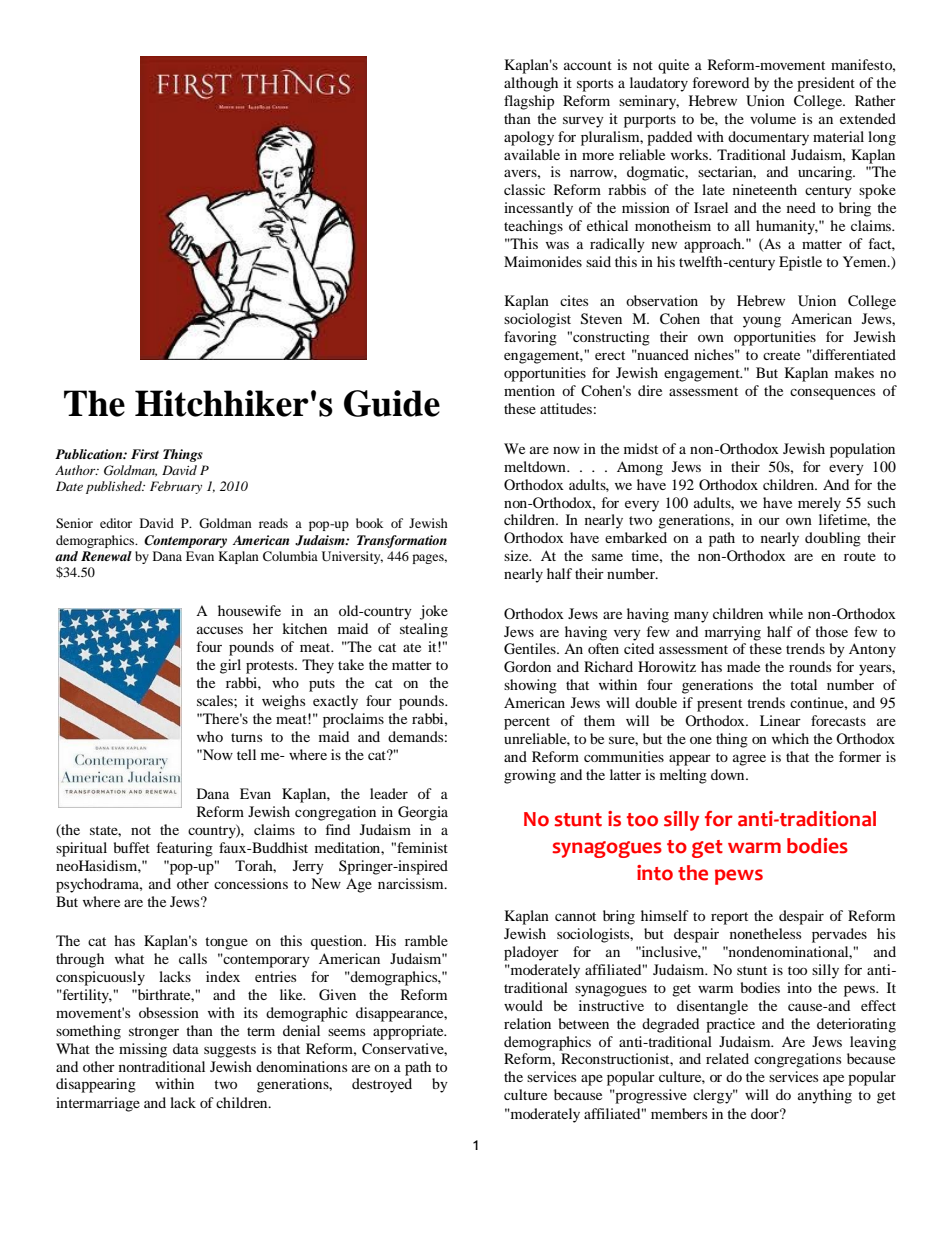  I want to click on consequences, so click(832, 394).
